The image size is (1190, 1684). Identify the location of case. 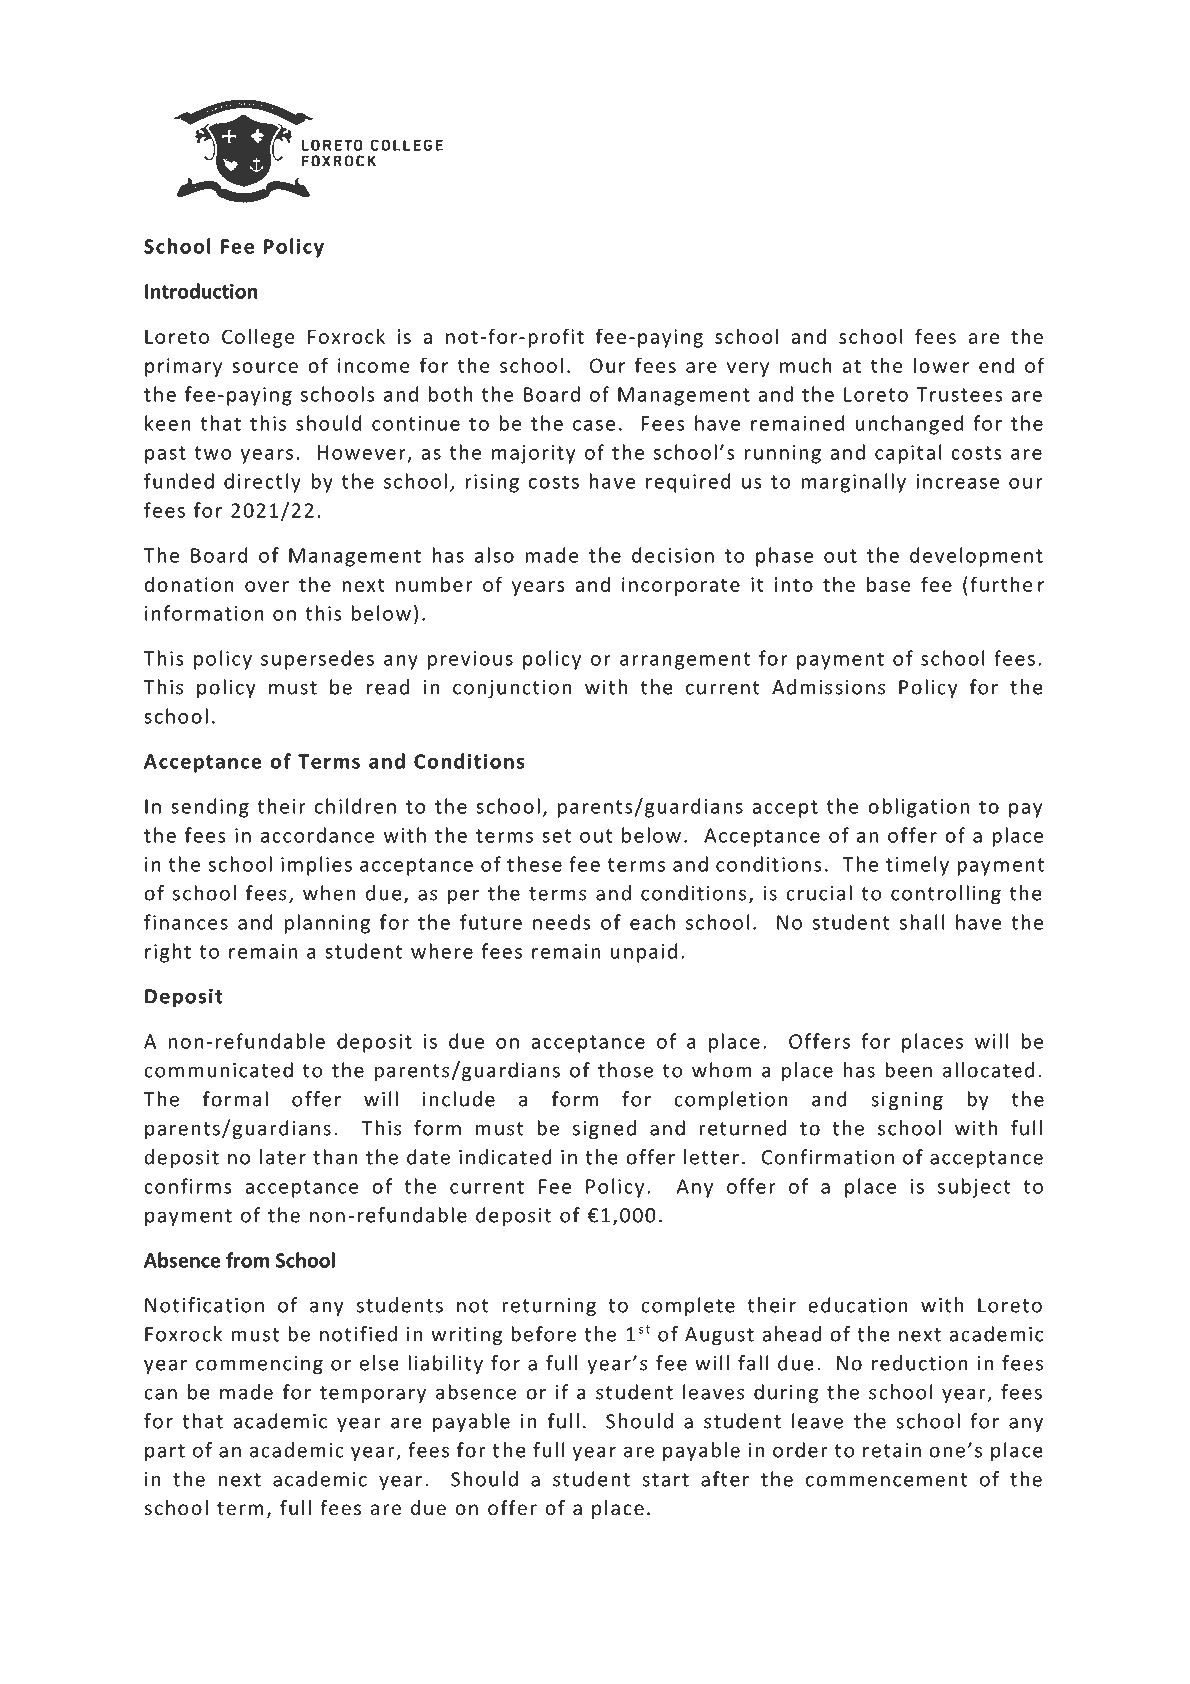
(594, 425).
